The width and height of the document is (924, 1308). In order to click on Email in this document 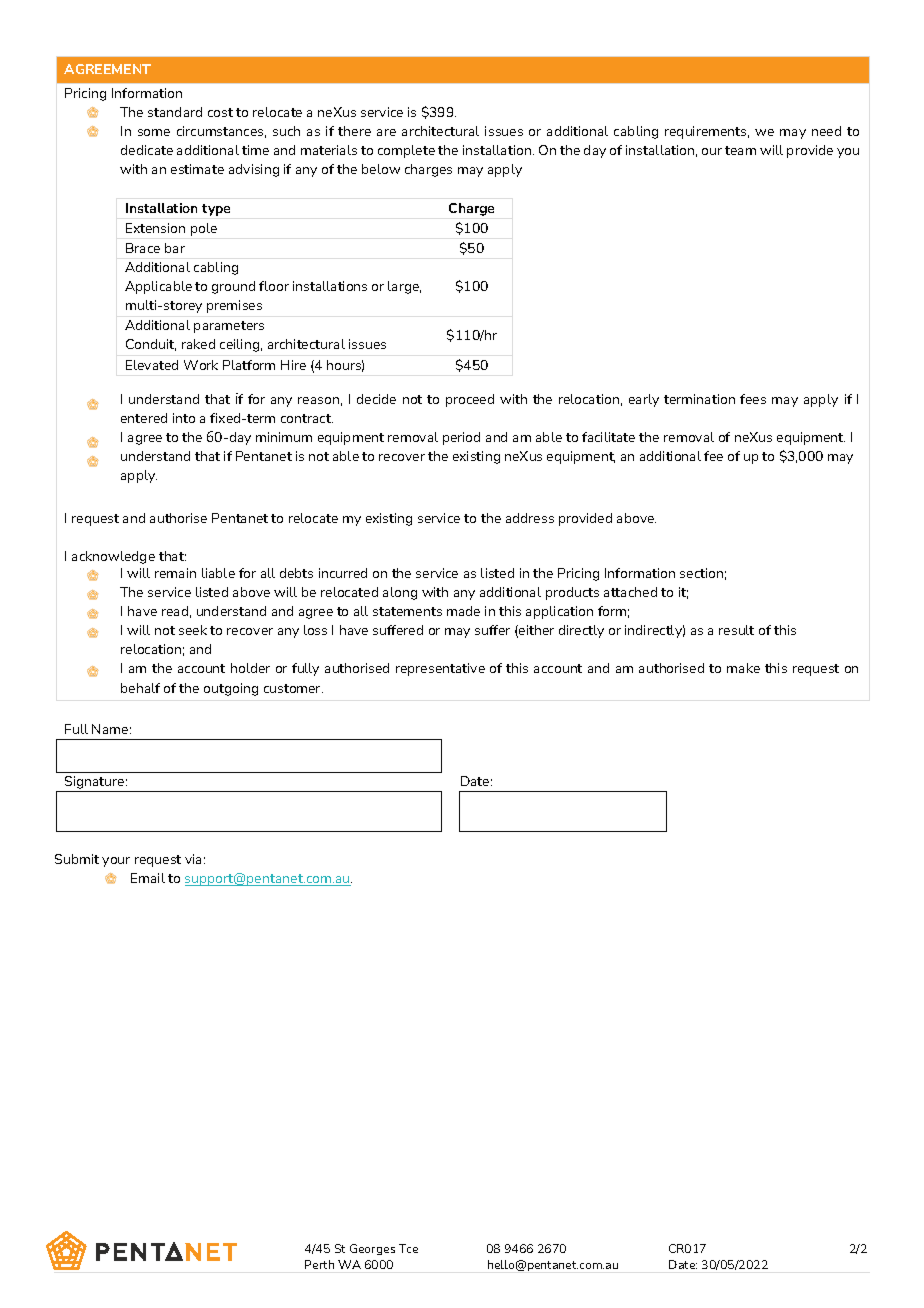, I will do `click(148, 878)`.
